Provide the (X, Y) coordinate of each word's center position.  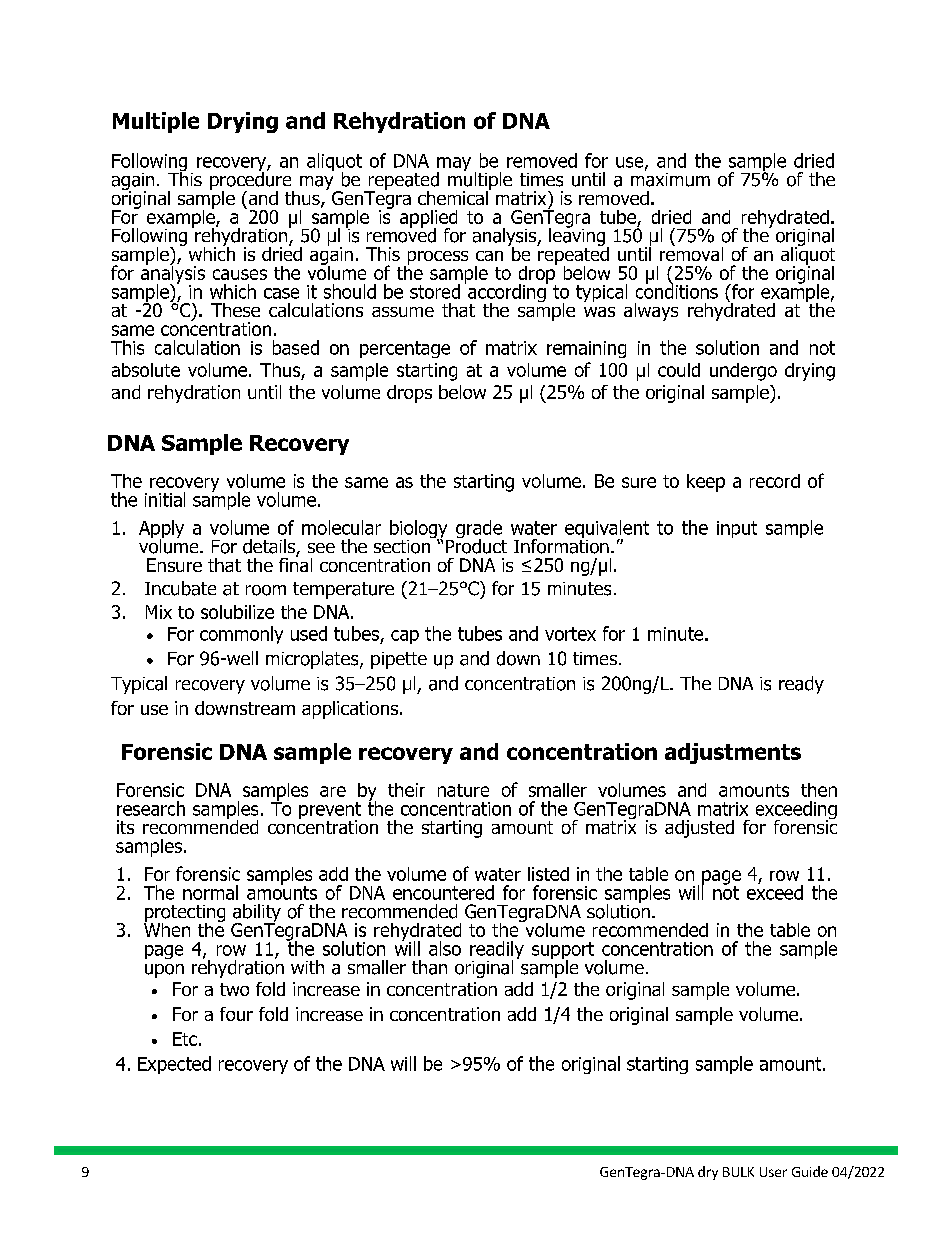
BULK (738, 1172)
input (737, 529)
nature (463, 790)
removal (691, 252)
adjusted (699, 829)
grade (480, 530)
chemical (454, 196)
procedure (252, 180)
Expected (174, 1065)
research (151, 808)
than (429, 967)
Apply (161, 530)
